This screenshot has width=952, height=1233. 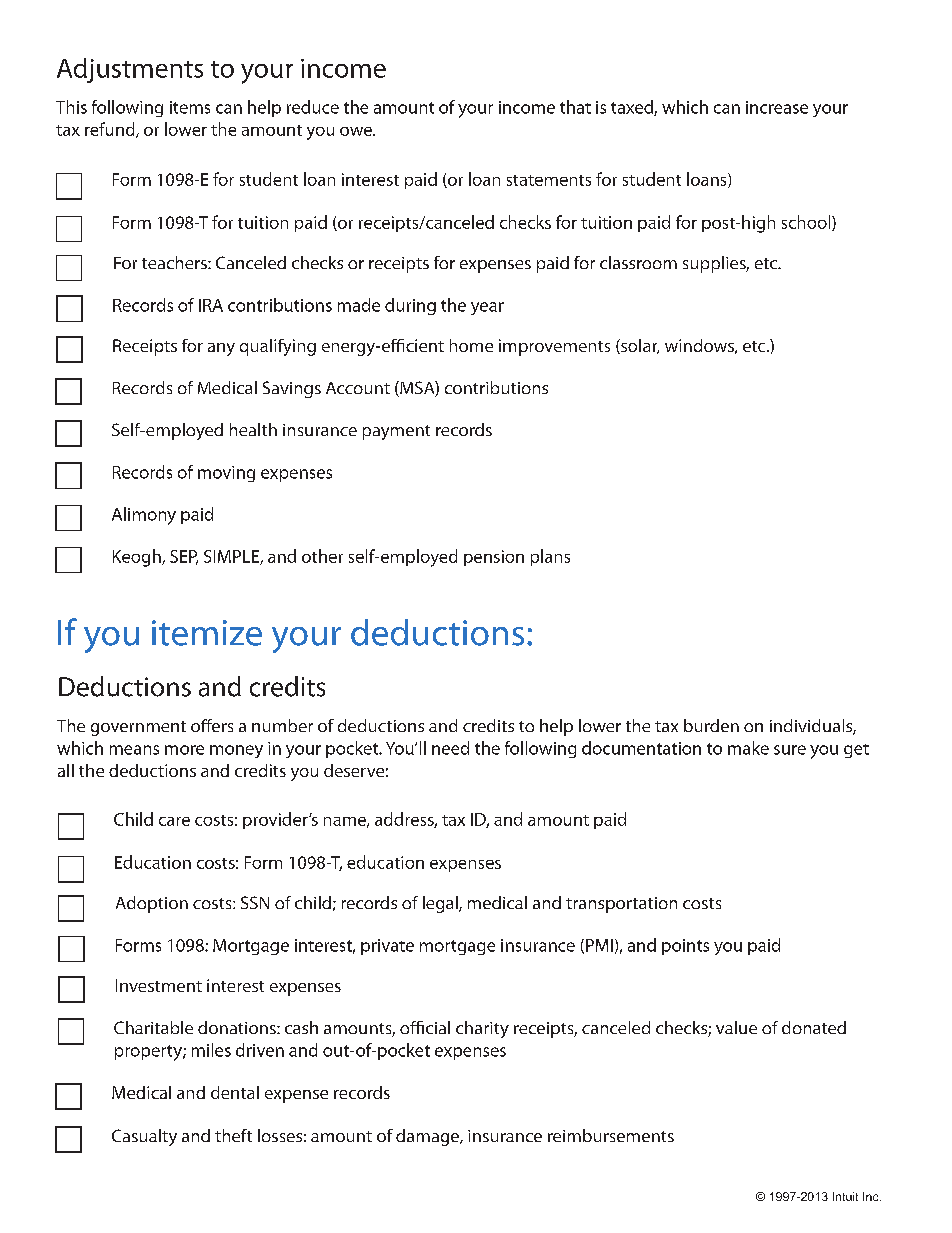 What do you see at coordinates (711, 725) in the screenshot?
I see `burden` at bounding box center [711, 725].
